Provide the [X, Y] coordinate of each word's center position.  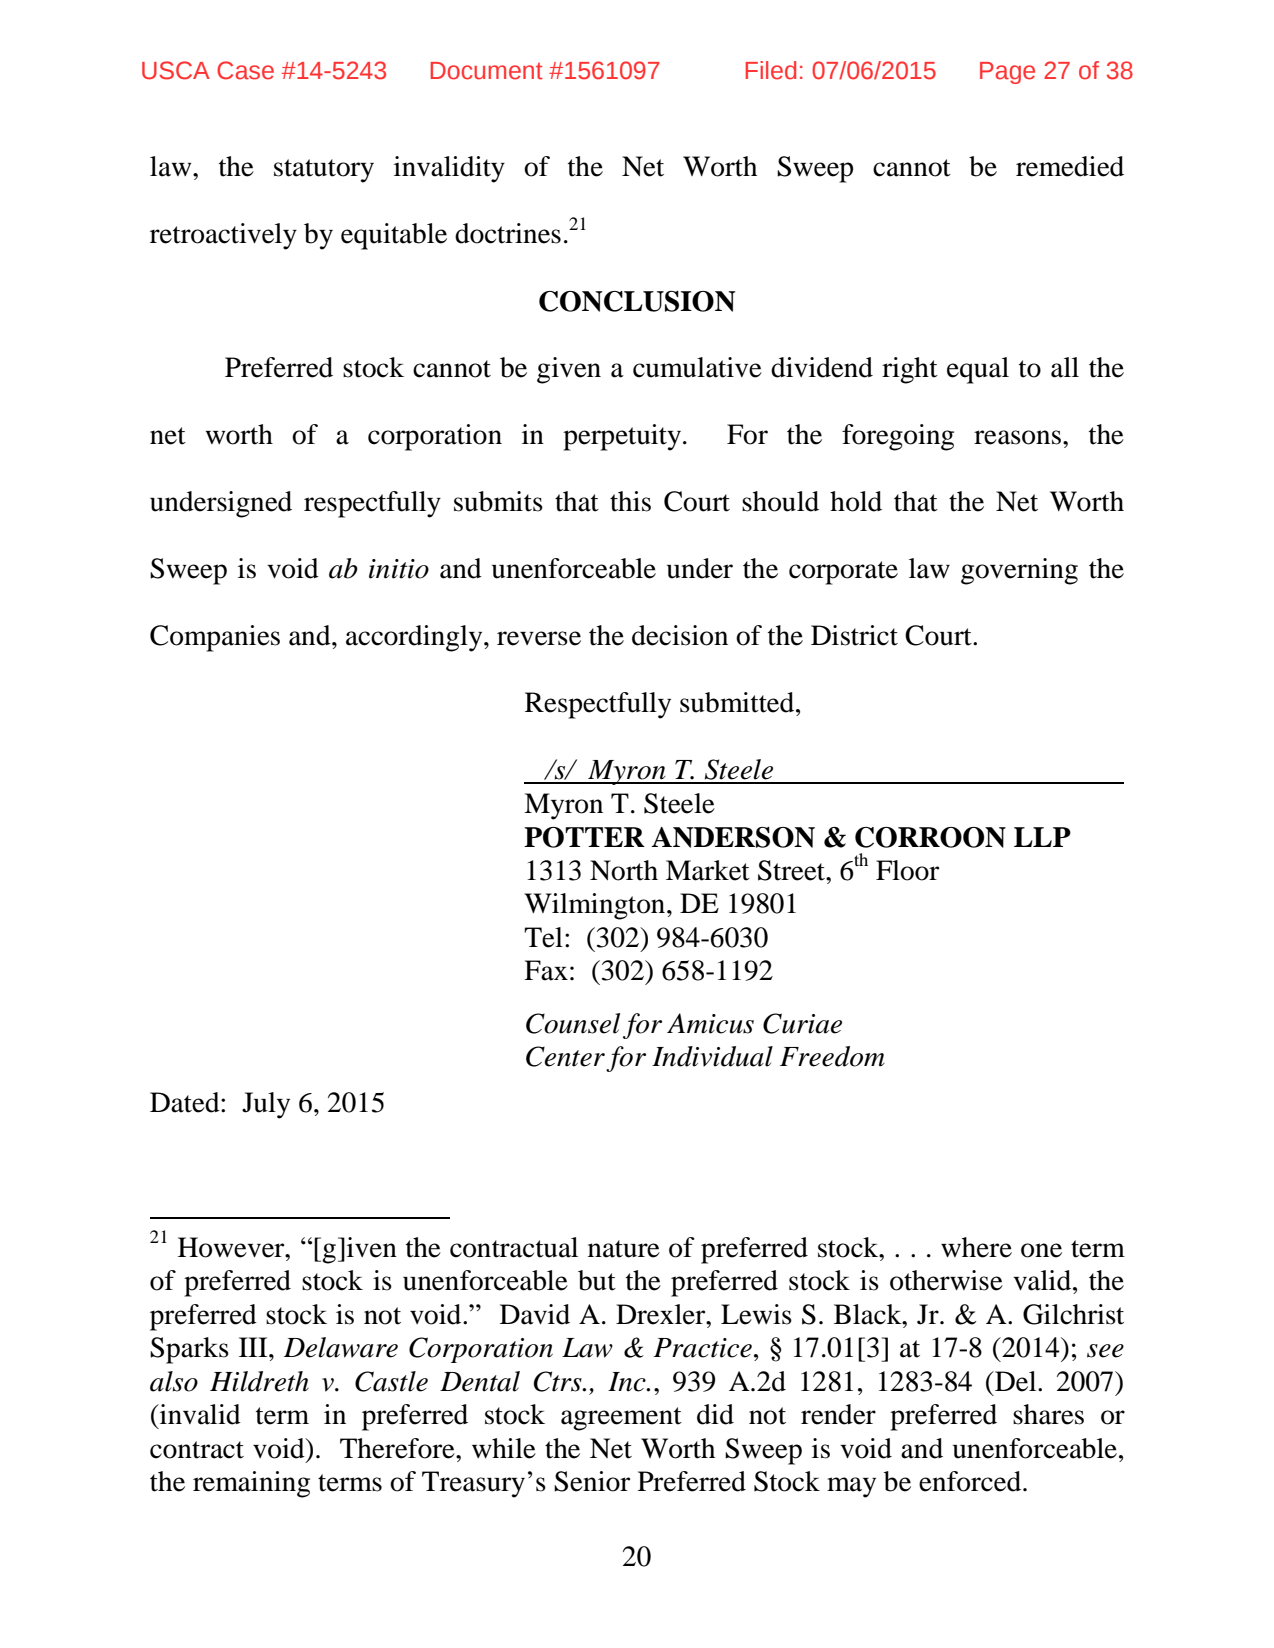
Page [1007, 73]
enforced [970, 1481]
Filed [771, 70]
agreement [621, 1419]
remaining [251, 1484]
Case [245, 70]
